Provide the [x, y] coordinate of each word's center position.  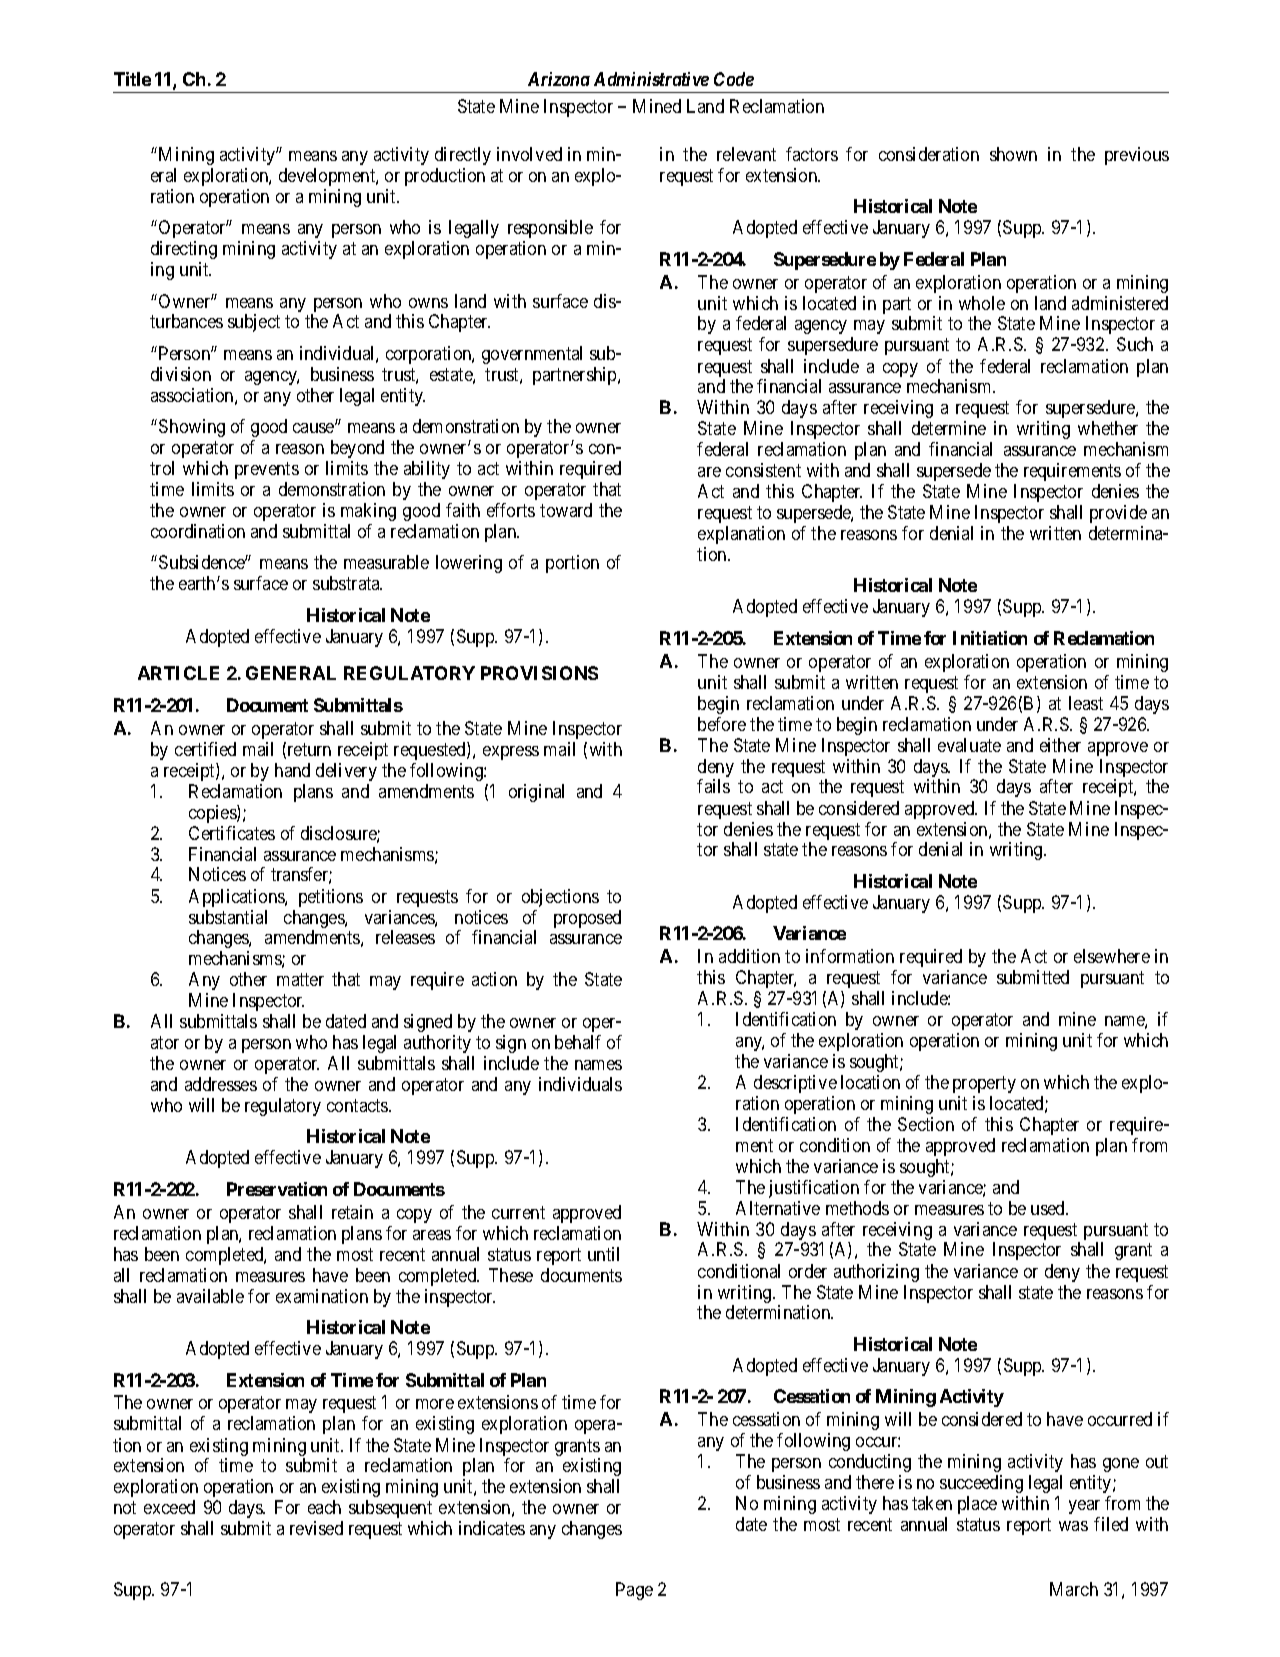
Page [634, 1591]
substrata [347, 583]
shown [1013, 154]
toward [566, 510]
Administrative [651, 79]
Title [132, 79]
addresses [221, 1084]
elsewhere [1112, 956]
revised [316, 1528]
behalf [578, 1042]
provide [1118, 514]
